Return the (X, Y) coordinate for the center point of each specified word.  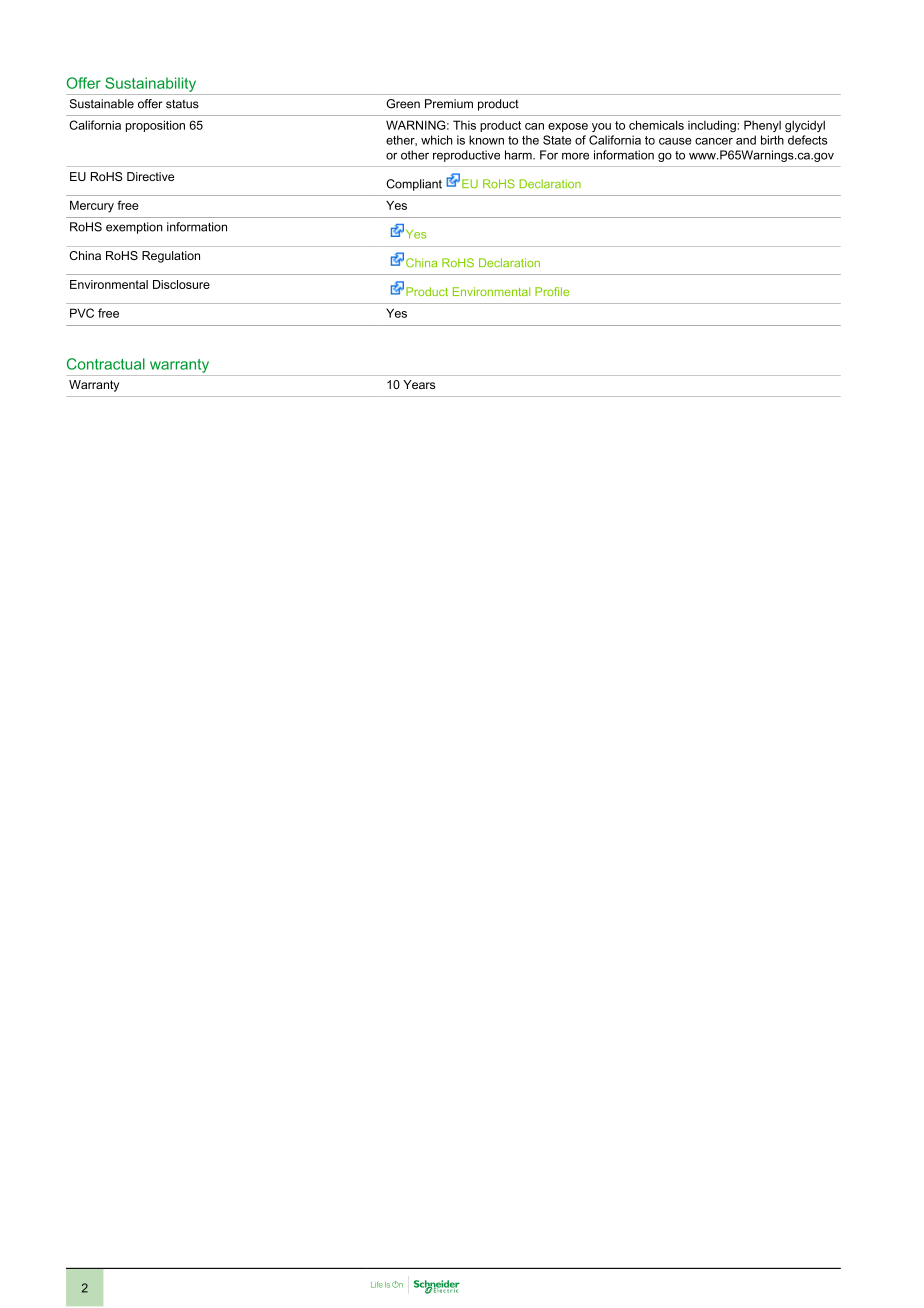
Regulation (171, 257)
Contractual (106, 364)
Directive (150, 176)
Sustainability (150, 84)
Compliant (414, 185)
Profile (552, 291)
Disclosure (181, 284)
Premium (449, 104)
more (575, 156)
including (713, 126)
